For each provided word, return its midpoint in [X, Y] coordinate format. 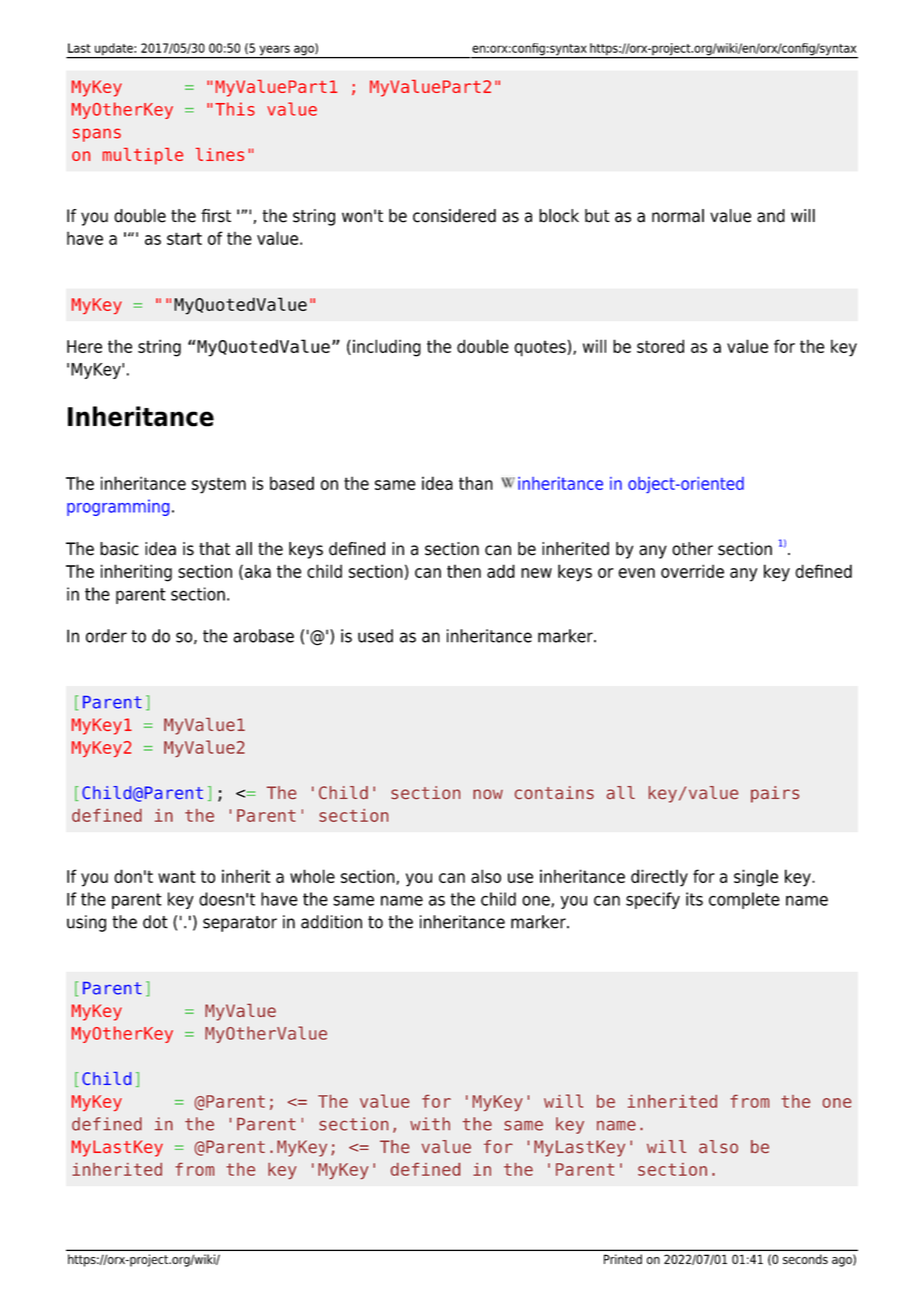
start [184, 238]
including [387, 348]
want [177, 876]
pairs [775, 794]
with [430, 1123]
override [692, 571]
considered [454, 216]
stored [660, 346]
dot [155, 922]
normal [678, 216]
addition [331, 922]
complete [744, 900]
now [488, 794]
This [235, 109]
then [464, 571]
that [214, 549]
